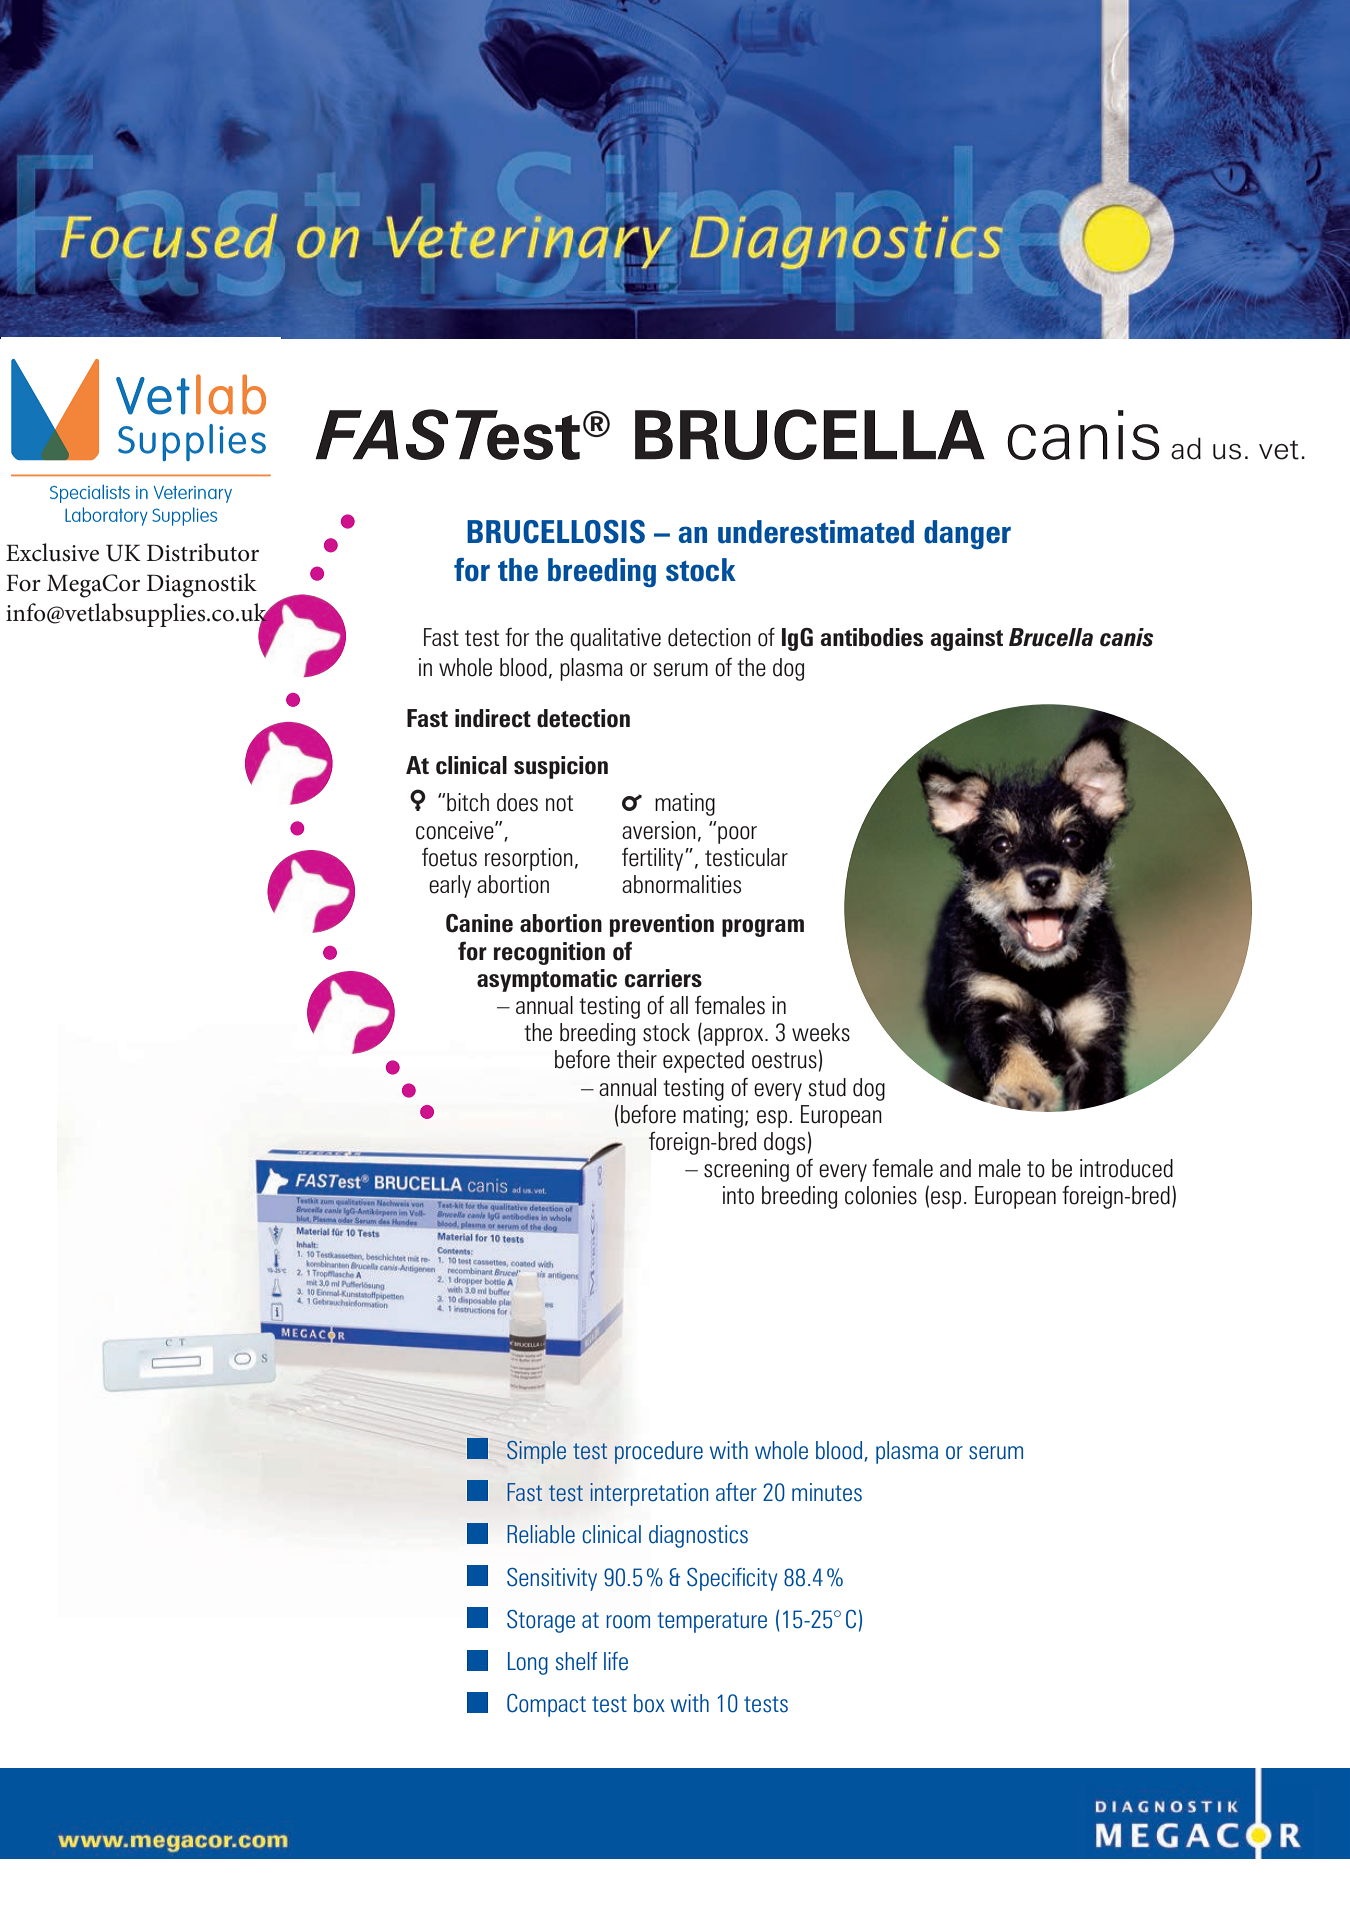  Describe the element at coordinates (528, 1663) in the document. I see `Long` at that location.
